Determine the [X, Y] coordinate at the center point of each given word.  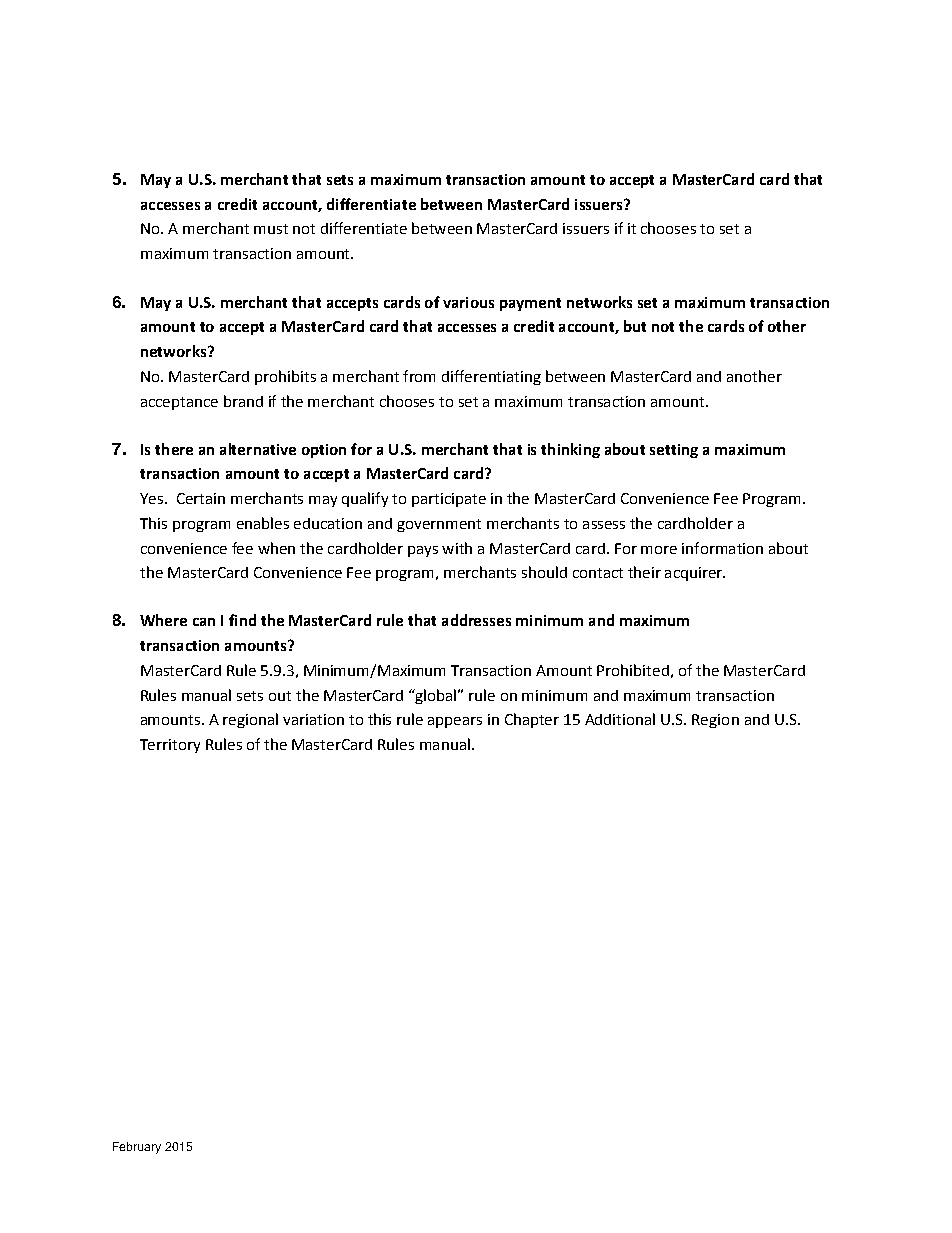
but [635, 326]
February [137, 1148]
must [271, 229]
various [468, 302]
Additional [620, 719]
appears [455, 722]
